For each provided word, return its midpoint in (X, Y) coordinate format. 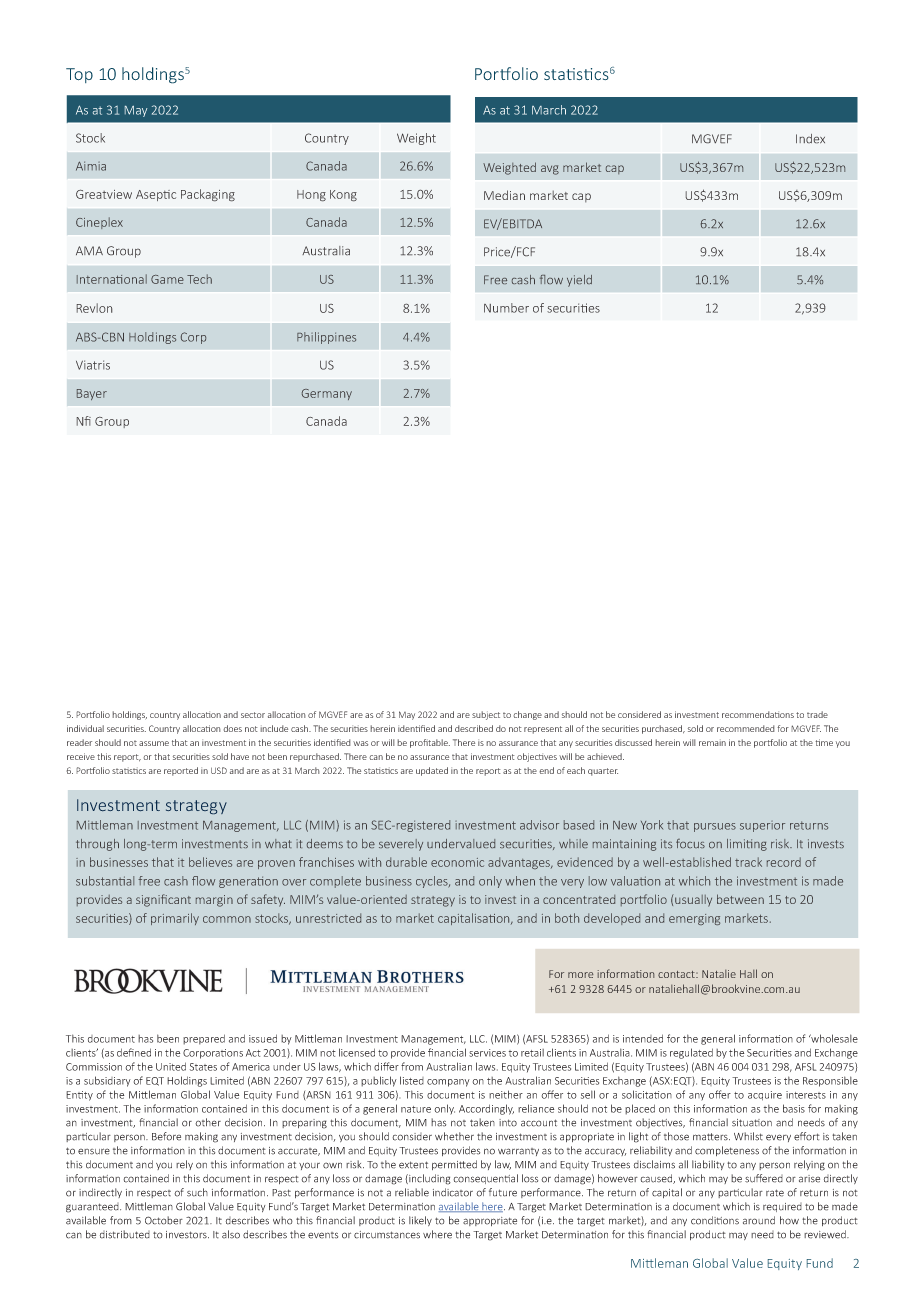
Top (79, 75)
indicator (453, 1192)
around (759, 1220)
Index (810, 138)
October (164, 1220)
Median (504, 195)
